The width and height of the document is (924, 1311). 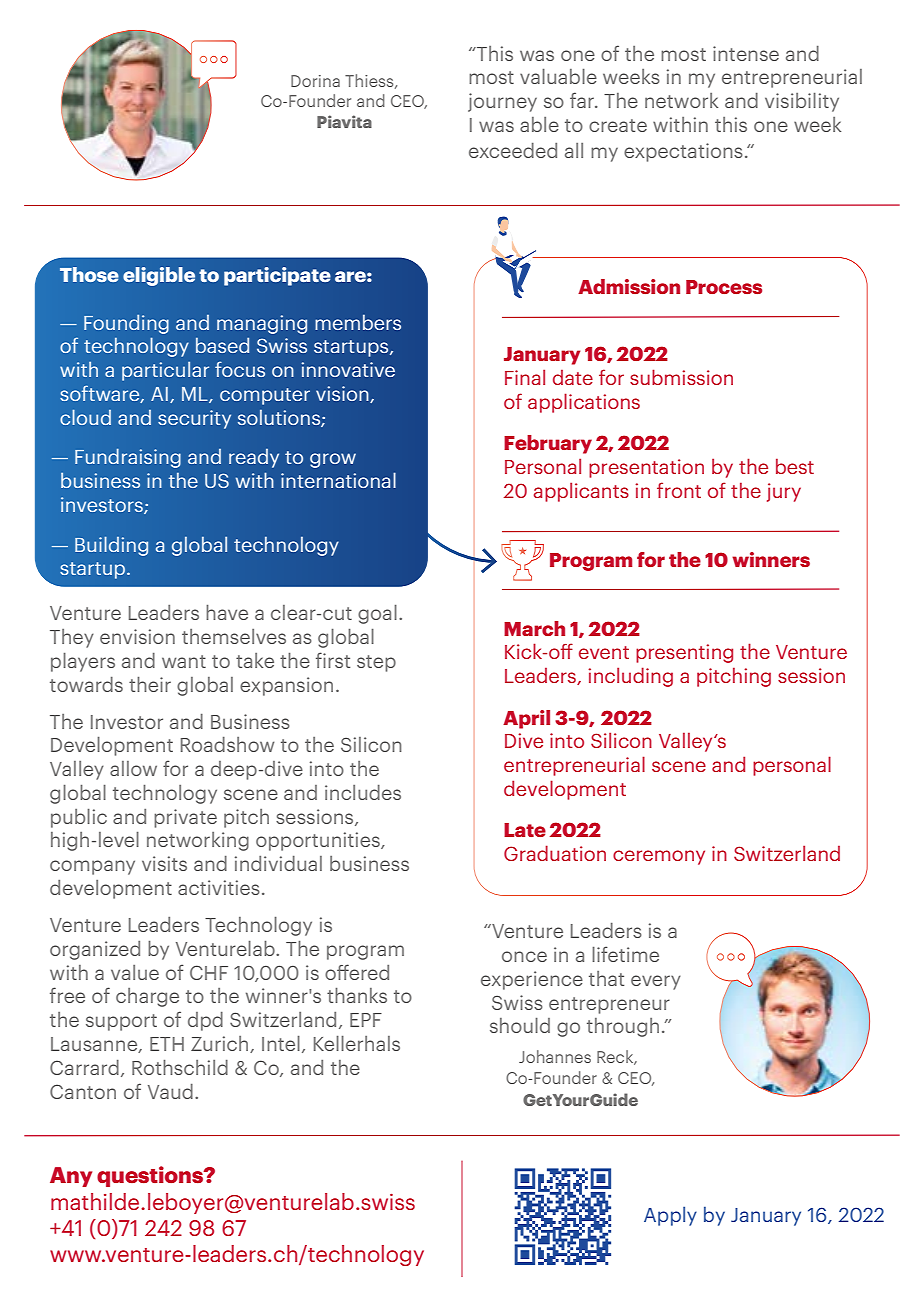 What do you see at coordinates (151, 1176) in the document?
I see `questions` at bounding box center [151, 1176].
